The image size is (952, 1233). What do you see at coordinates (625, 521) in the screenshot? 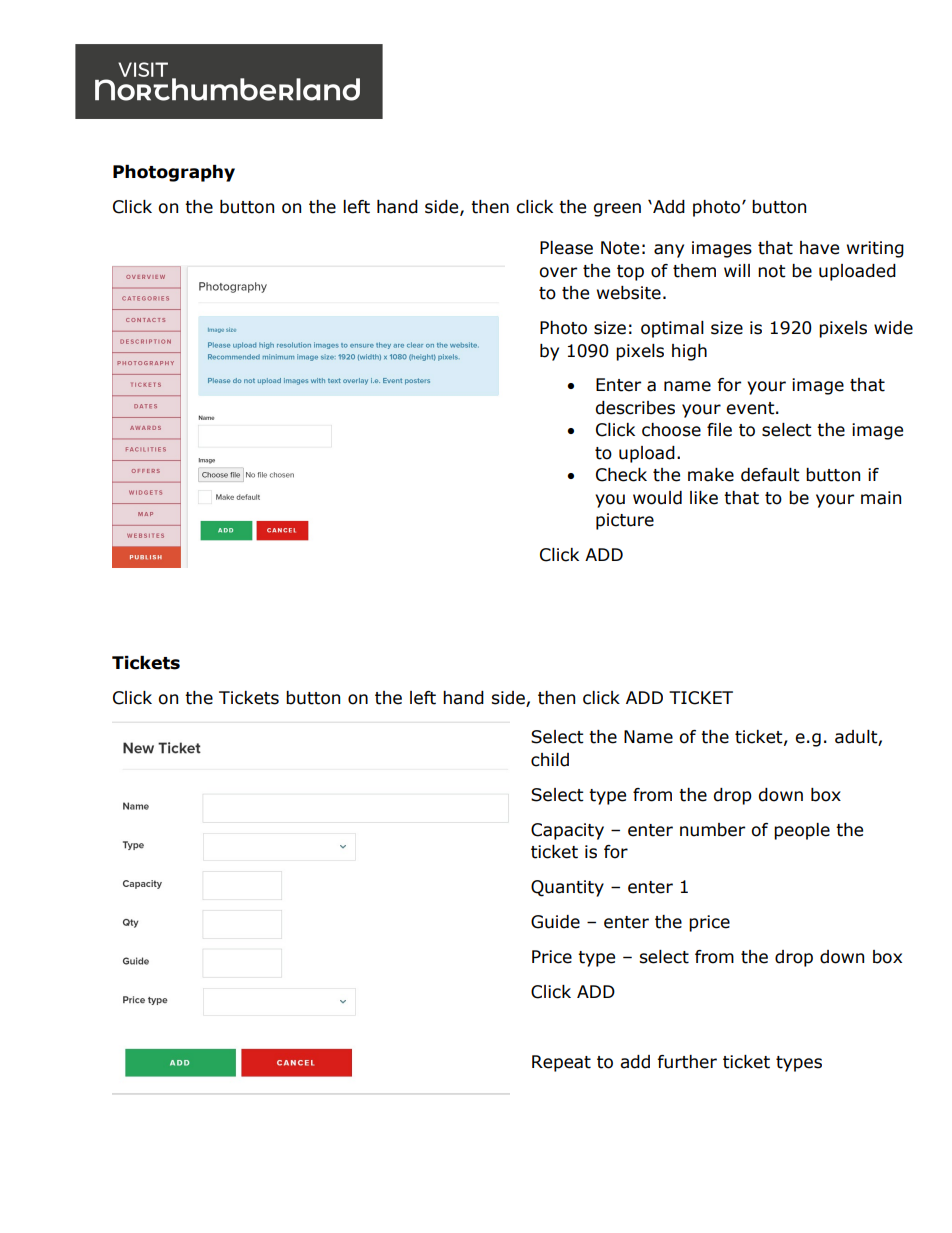
I see `picture` at bounding box center [625, 521].
